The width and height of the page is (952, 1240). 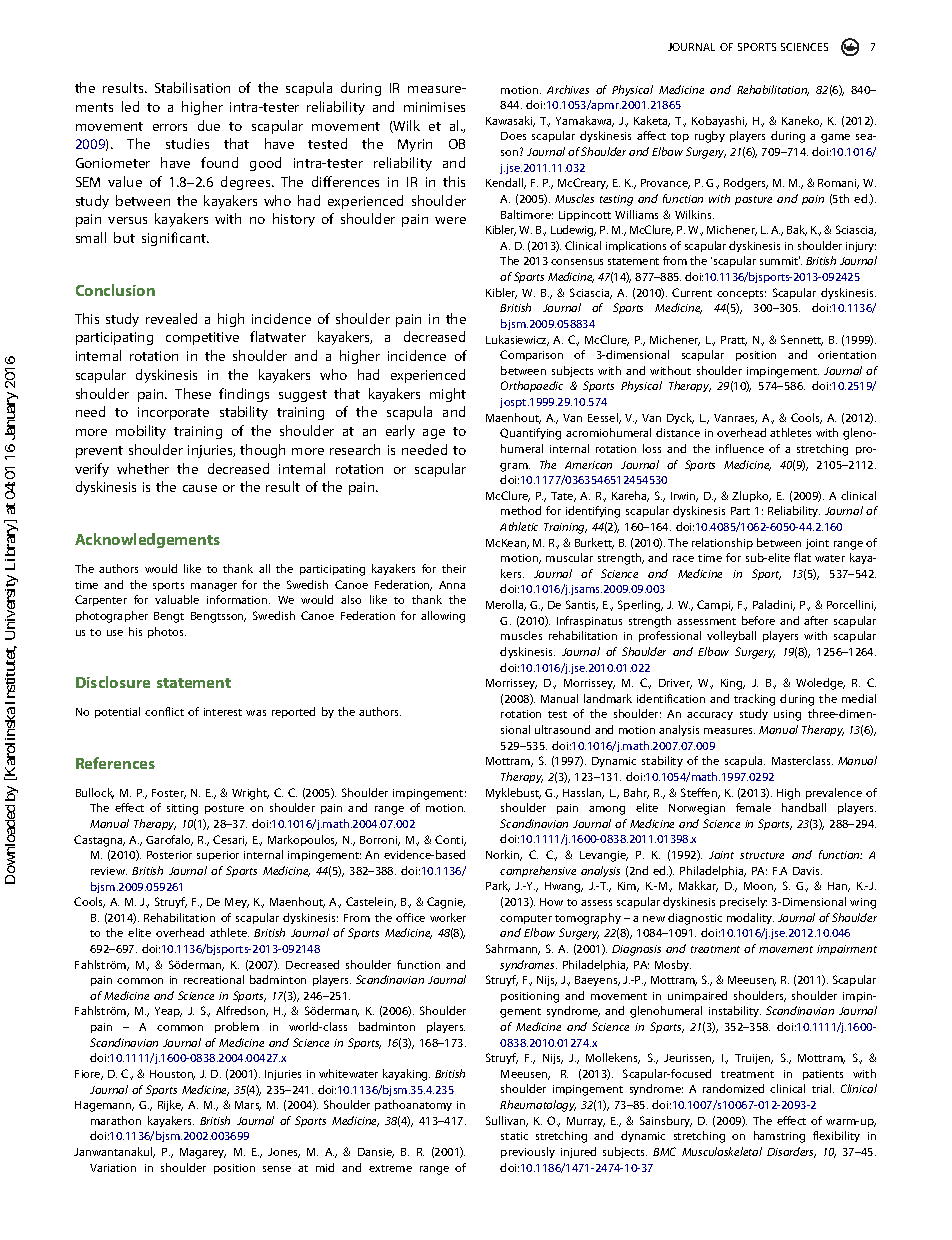 I want to click on Conti, so click(x=450, y=840).
